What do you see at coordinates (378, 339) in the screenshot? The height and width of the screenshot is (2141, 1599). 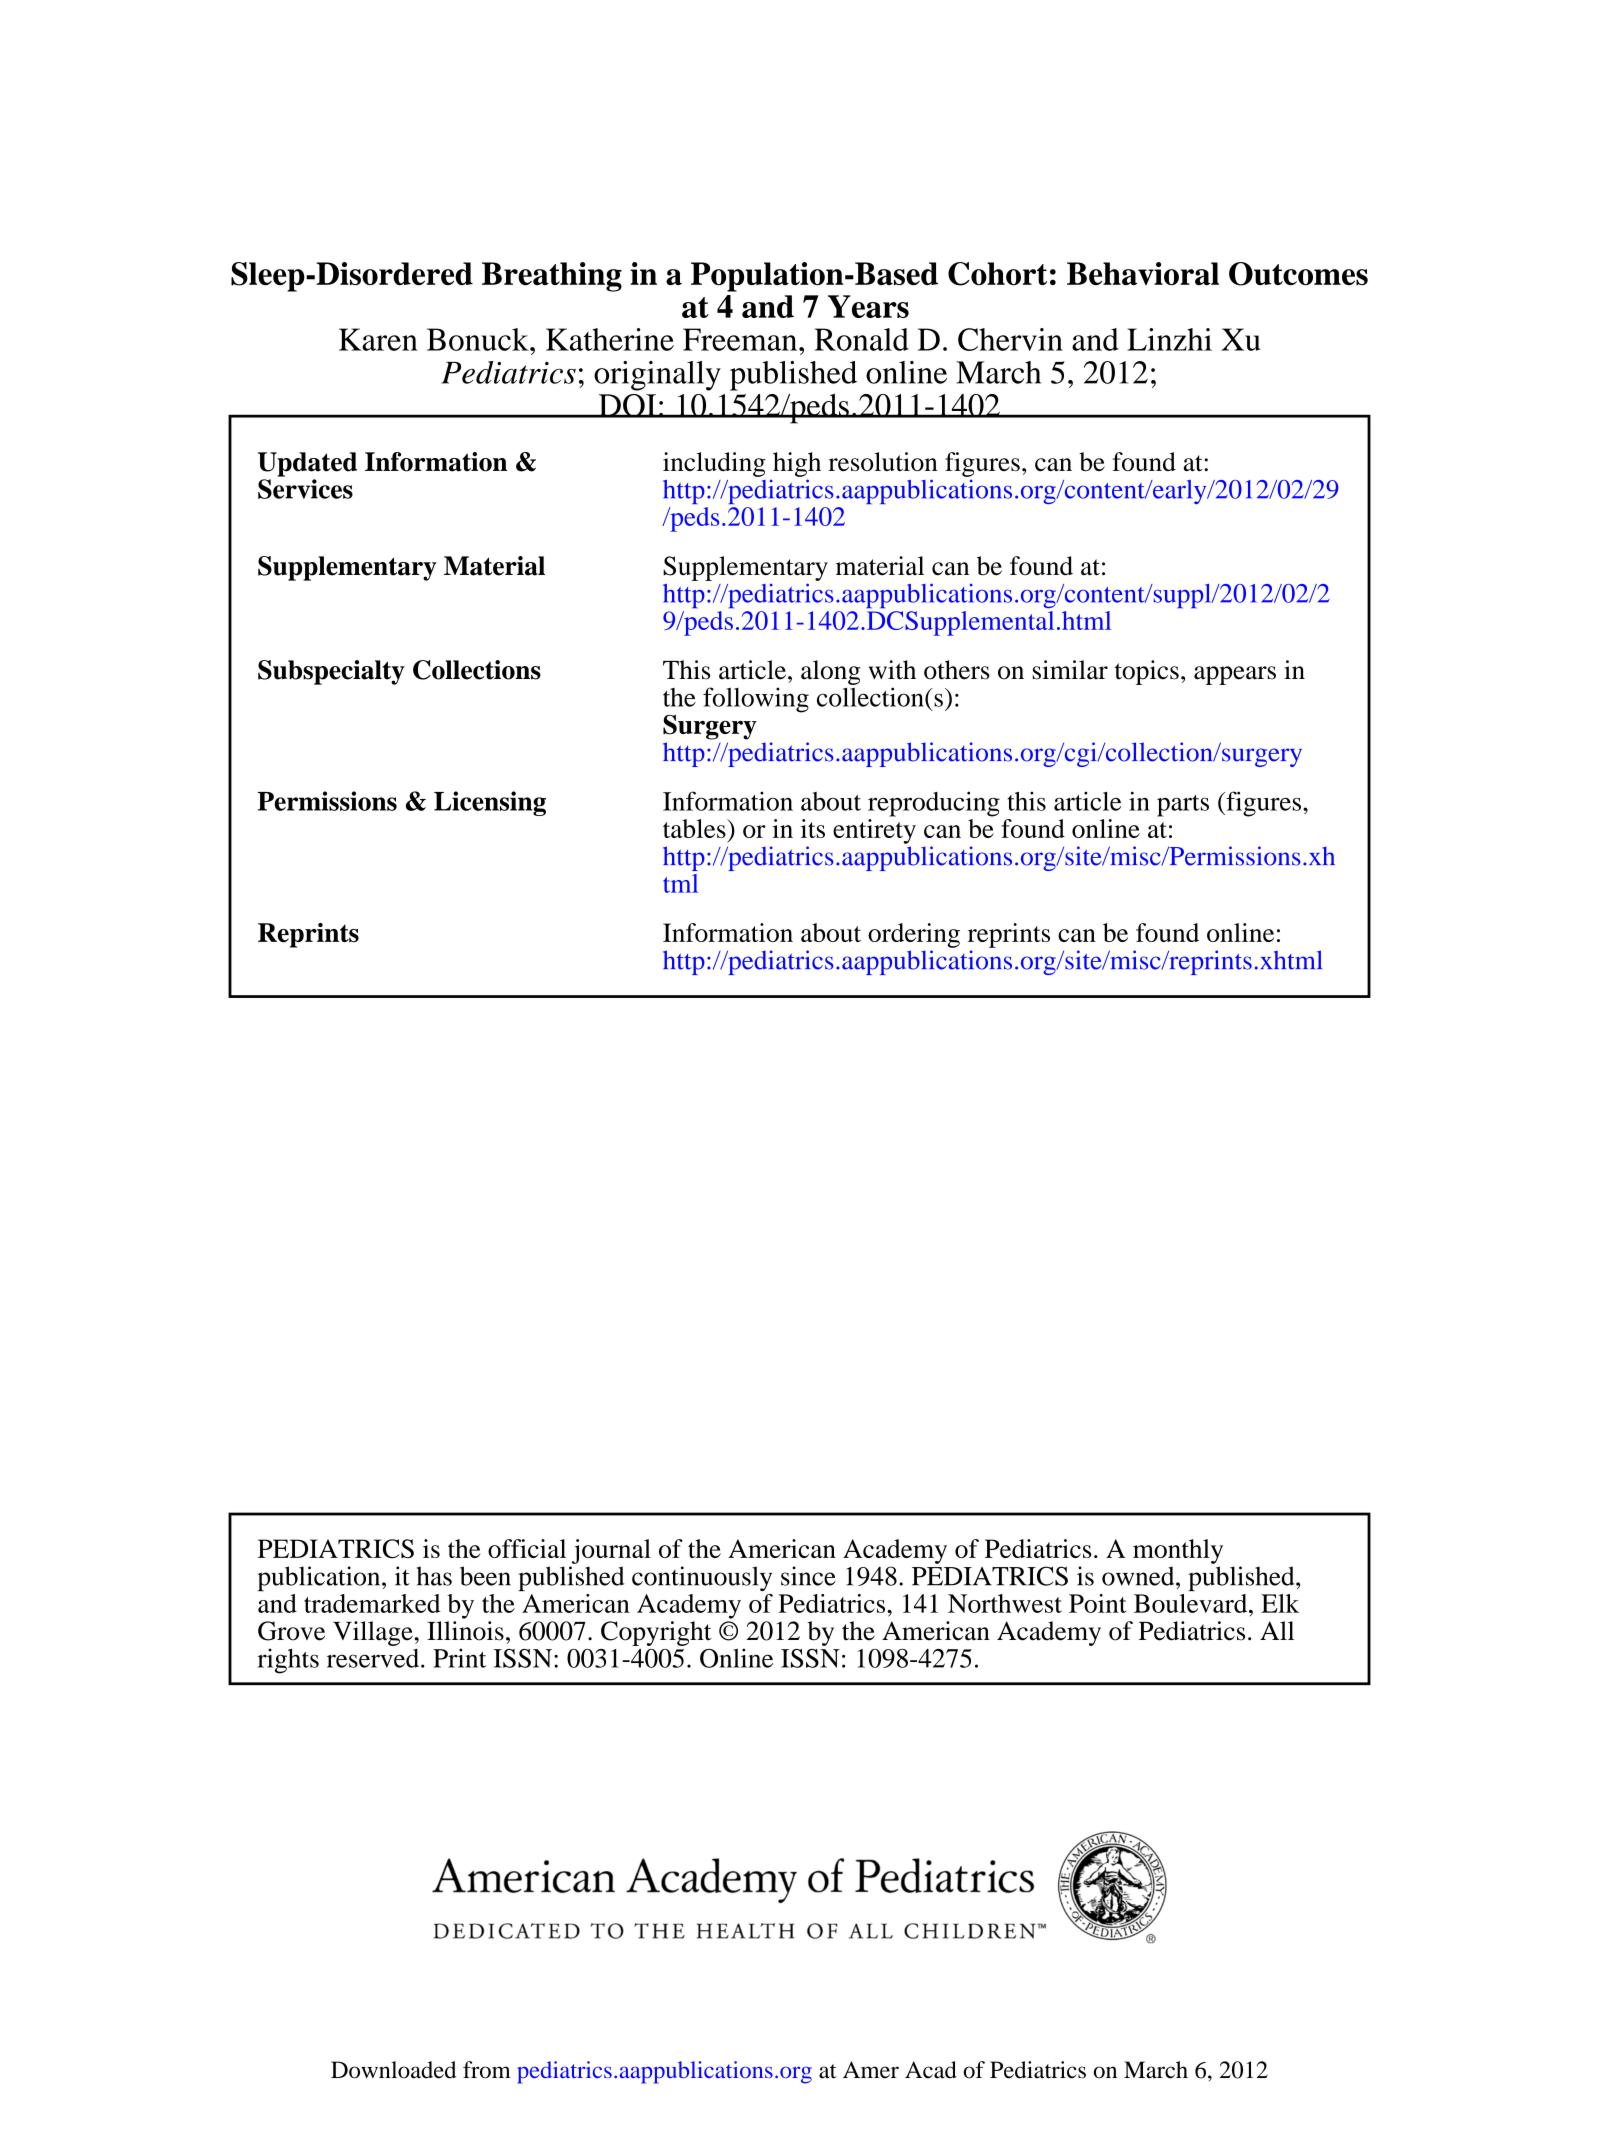 I see `Karen` at bounding box center [378, 339].
